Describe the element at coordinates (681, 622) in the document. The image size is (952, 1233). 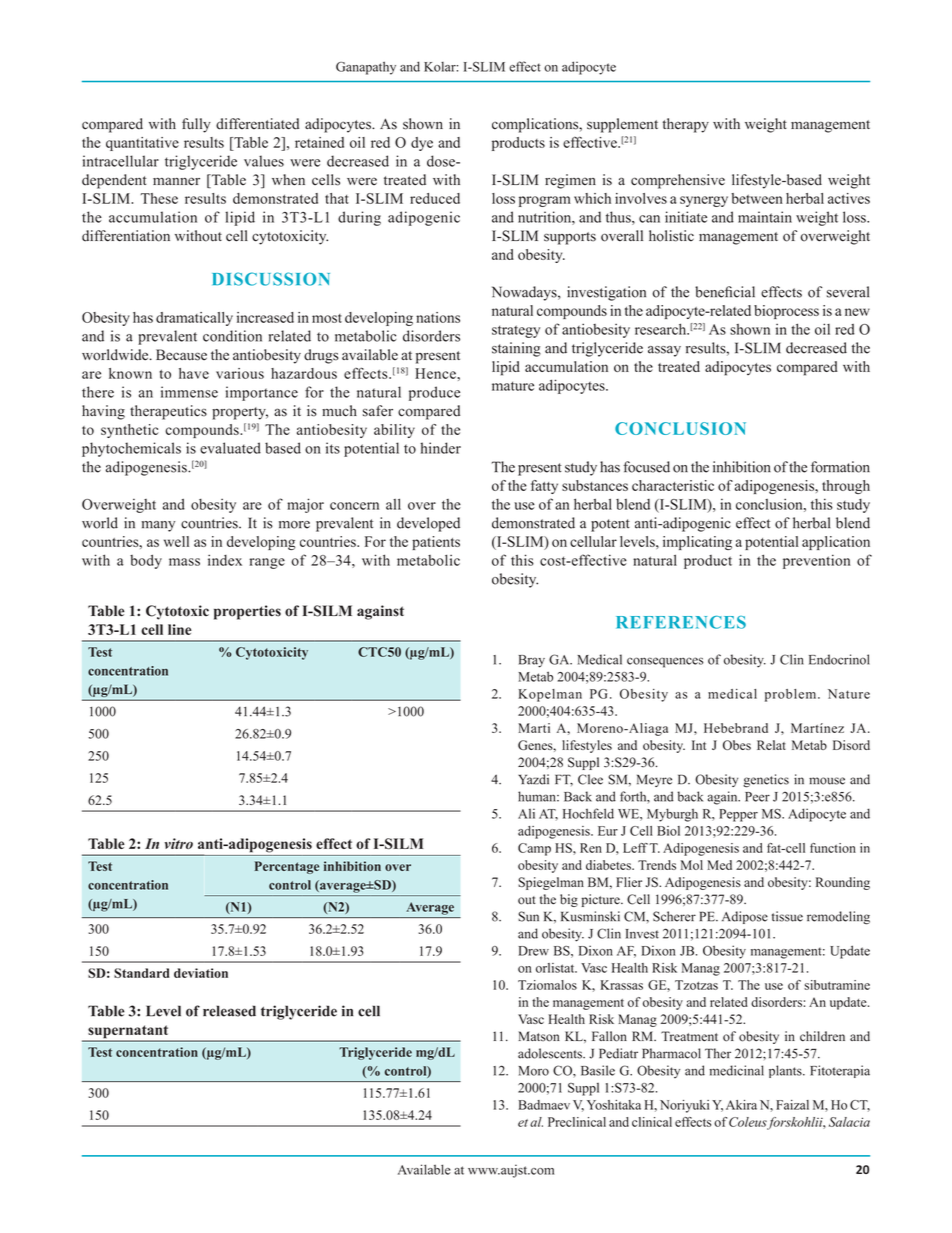
I see `REFERENCES` at that location.
